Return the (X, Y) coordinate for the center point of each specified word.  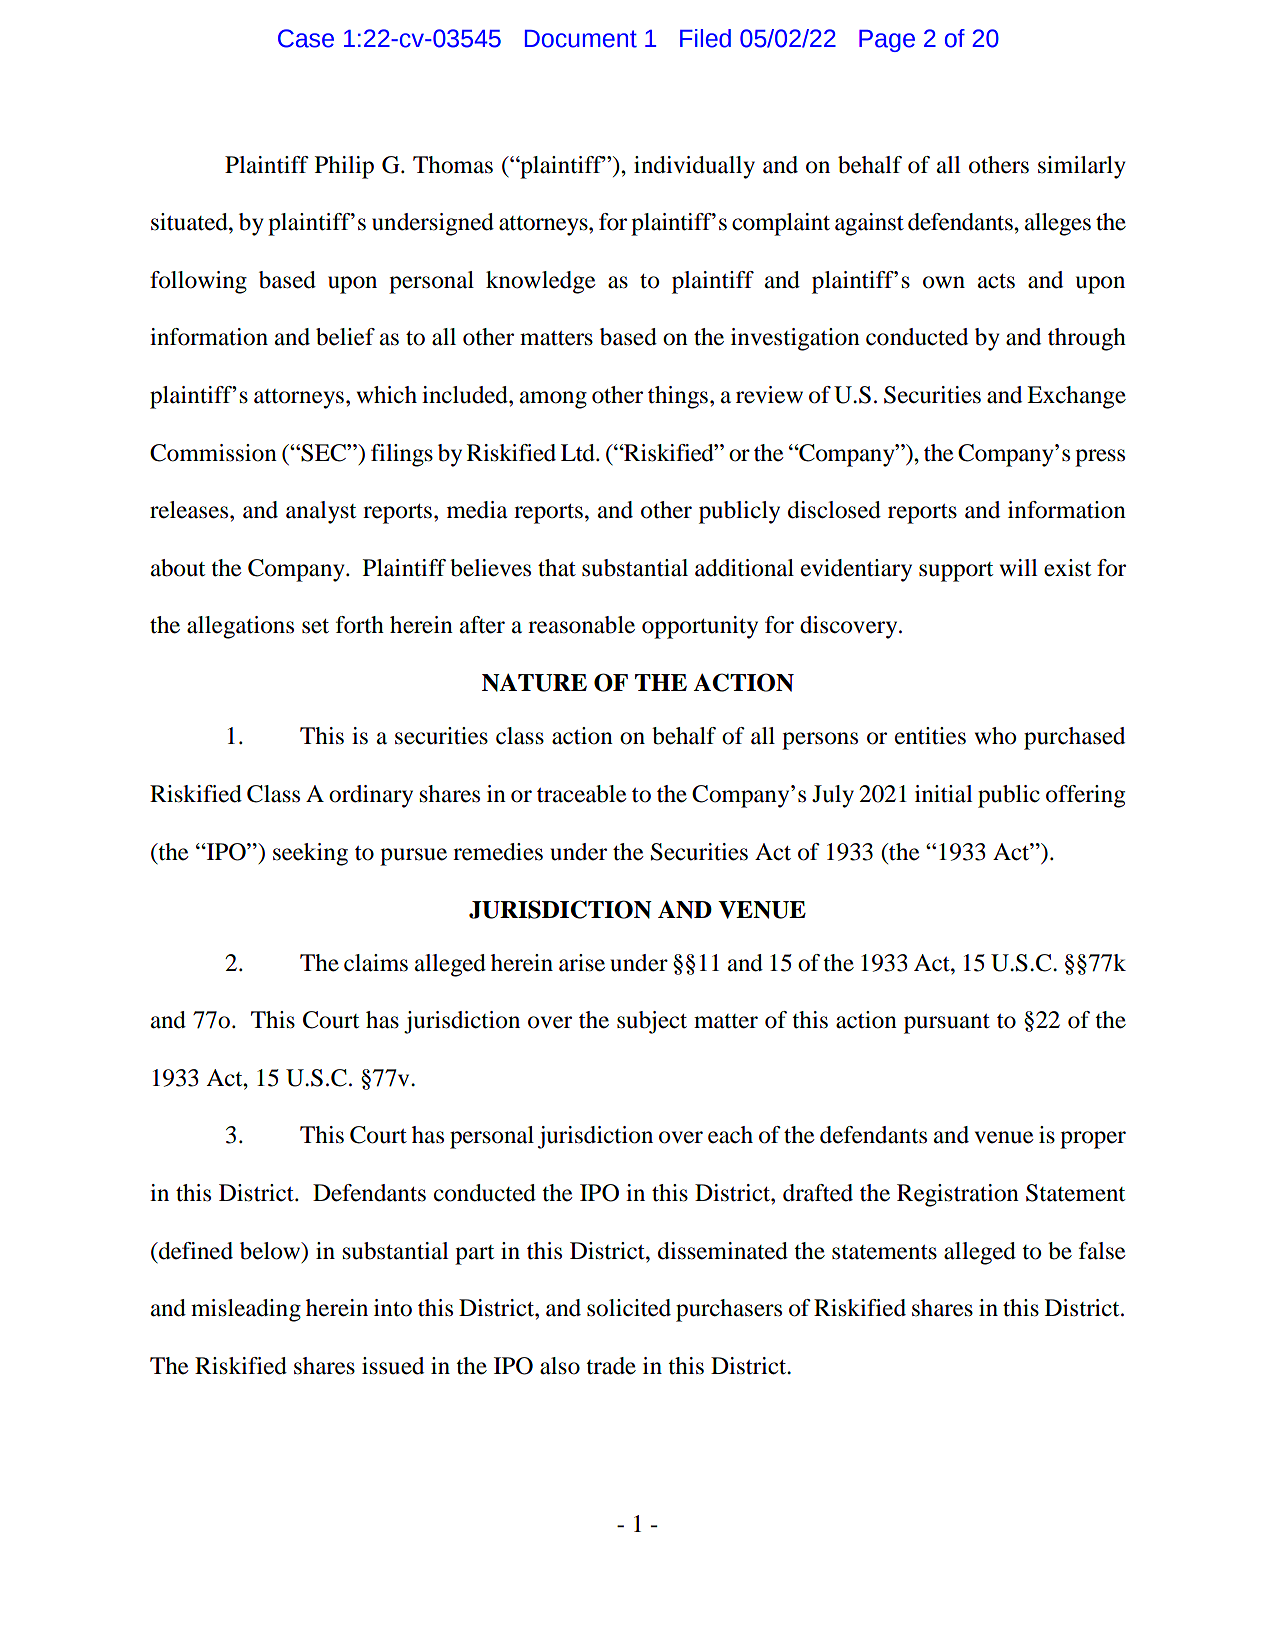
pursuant (947, 1024)
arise (582, 963)
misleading (246, 1310)
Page (887, 41)
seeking (310, 854)
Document (581, 39)
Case (306, 38)
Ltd (579, 453)
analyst (321, 512)
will (1019, 567)
